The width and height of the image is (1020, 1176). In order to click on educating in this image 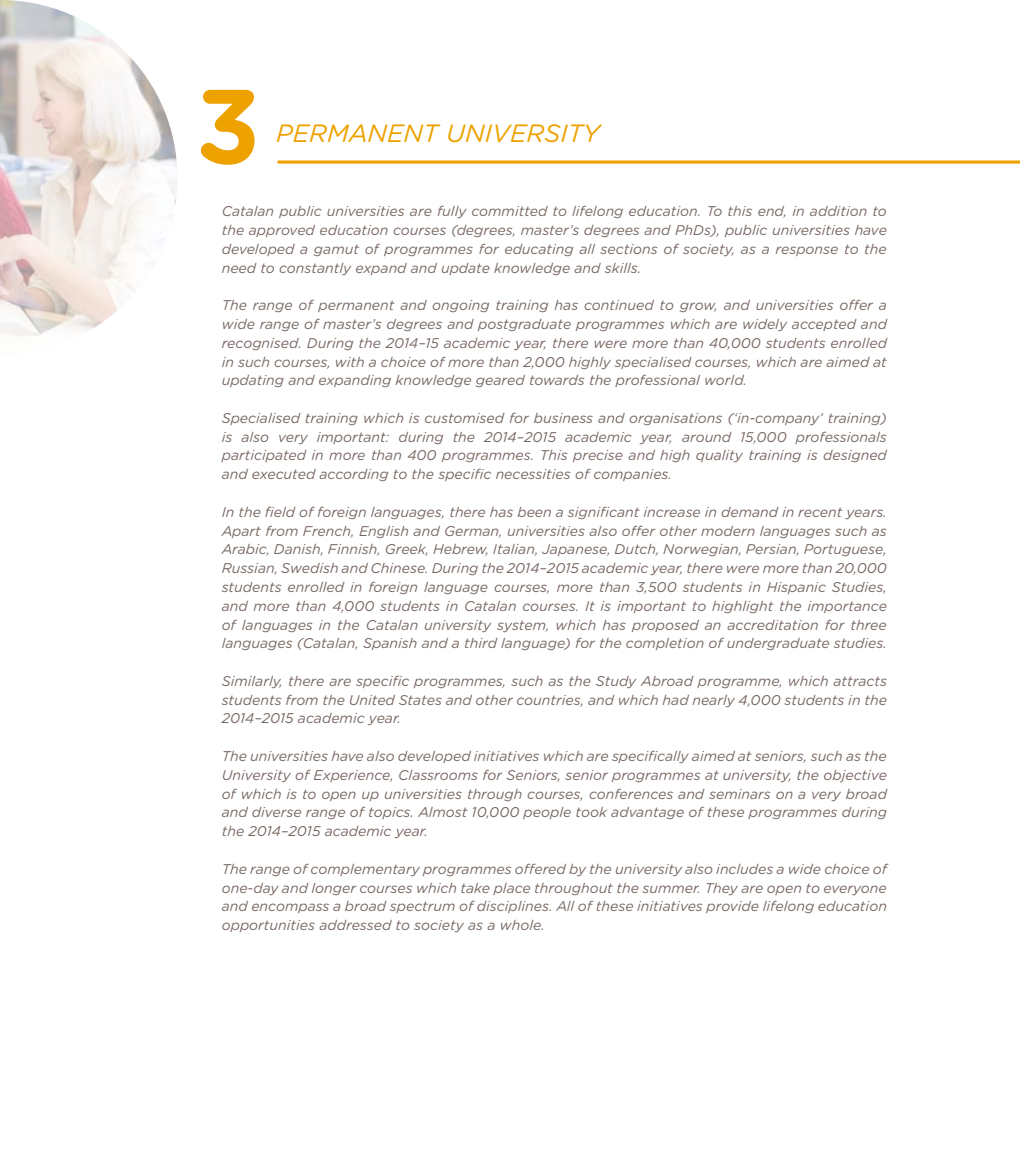, I will do `click(539, 250)`.
